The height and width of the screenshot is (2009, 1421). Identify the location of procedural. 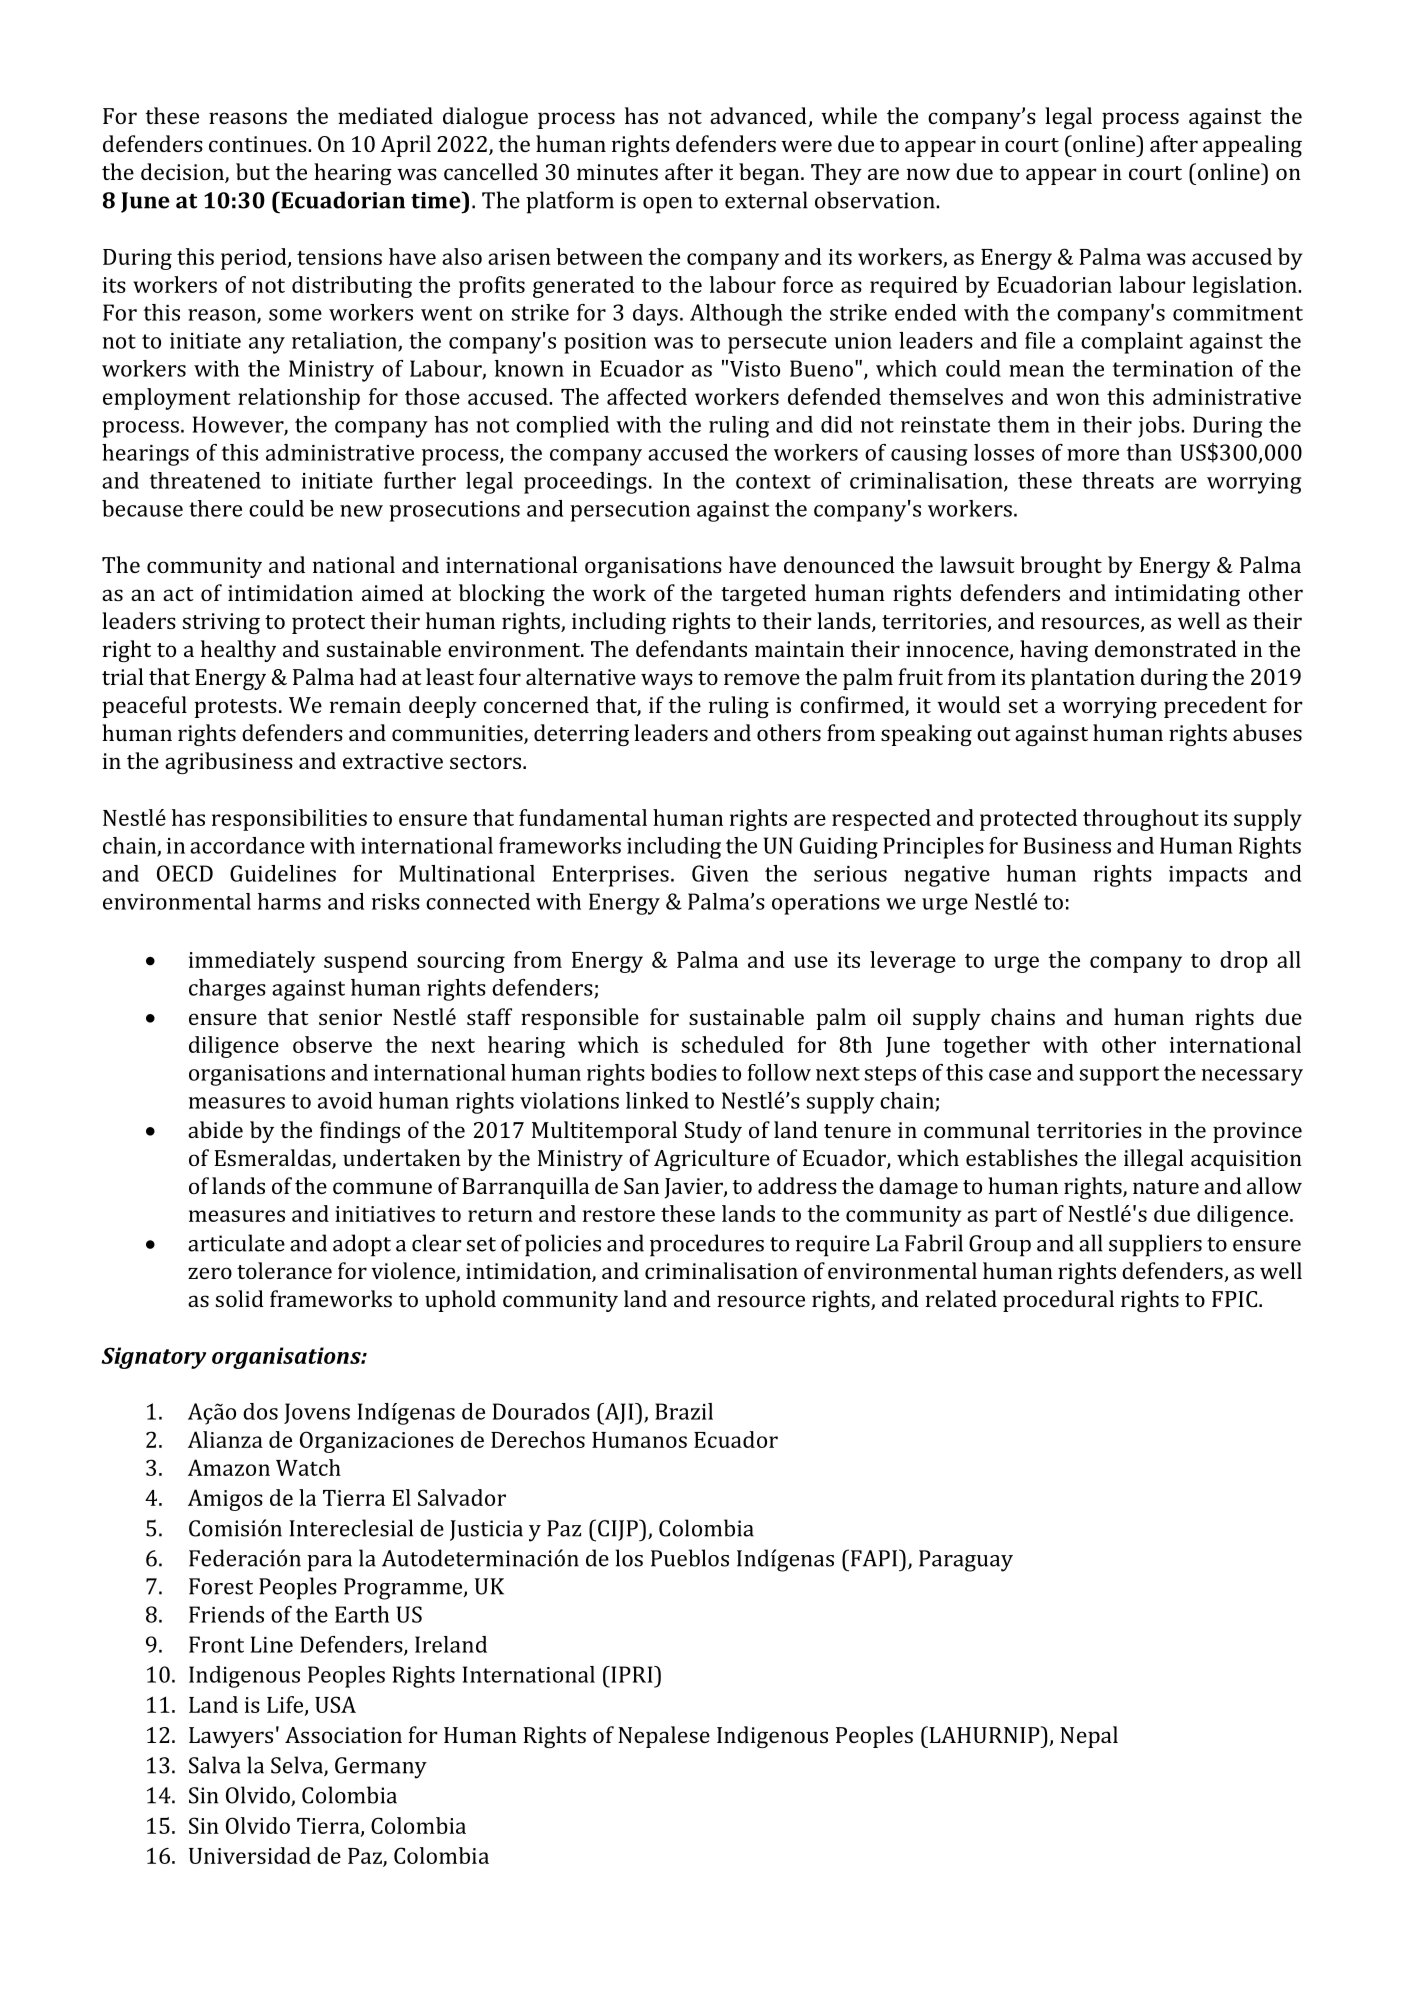
(1058, 1301).
